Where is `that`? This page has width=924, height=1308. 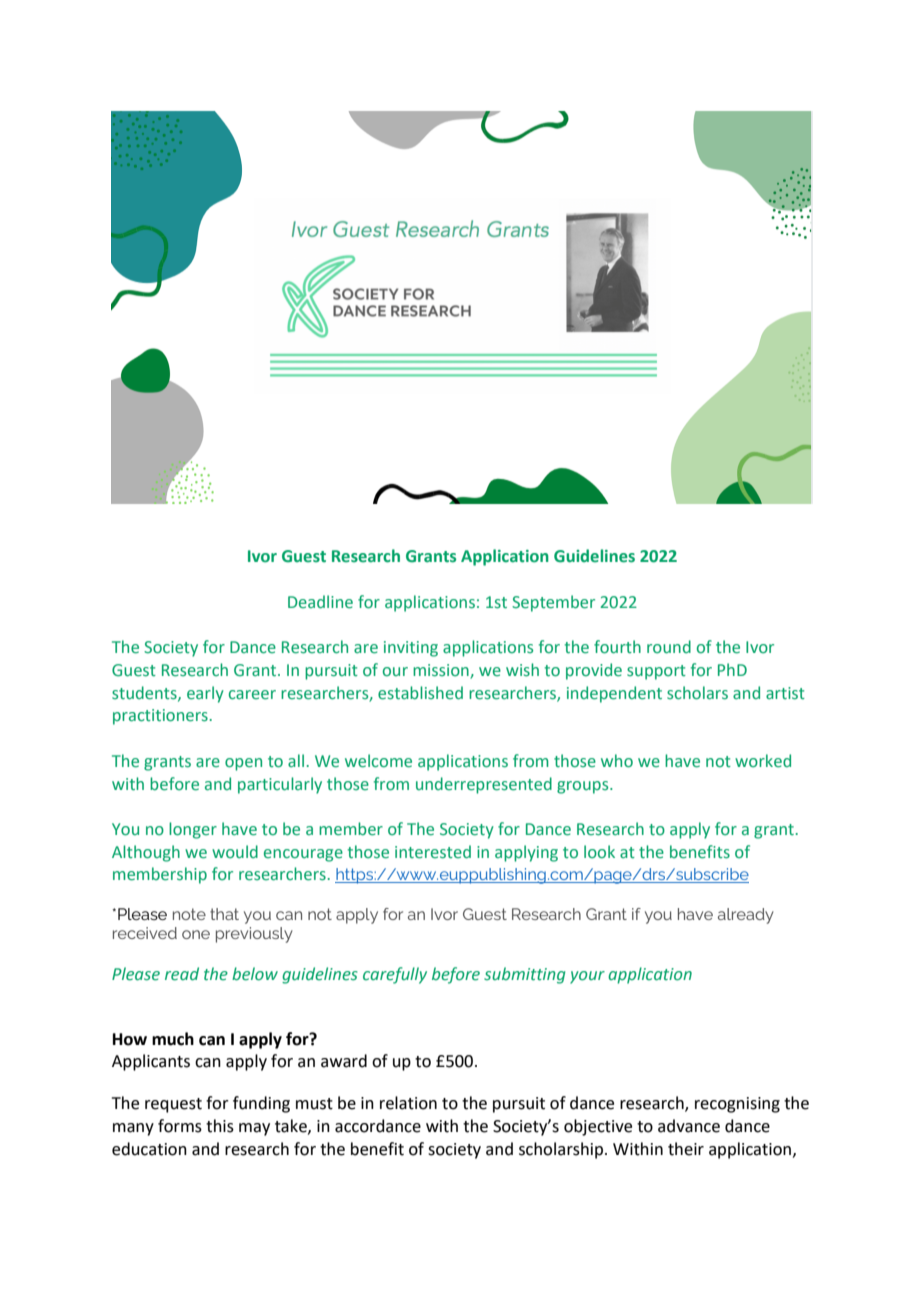
that is located at coordinates (224, 914).
